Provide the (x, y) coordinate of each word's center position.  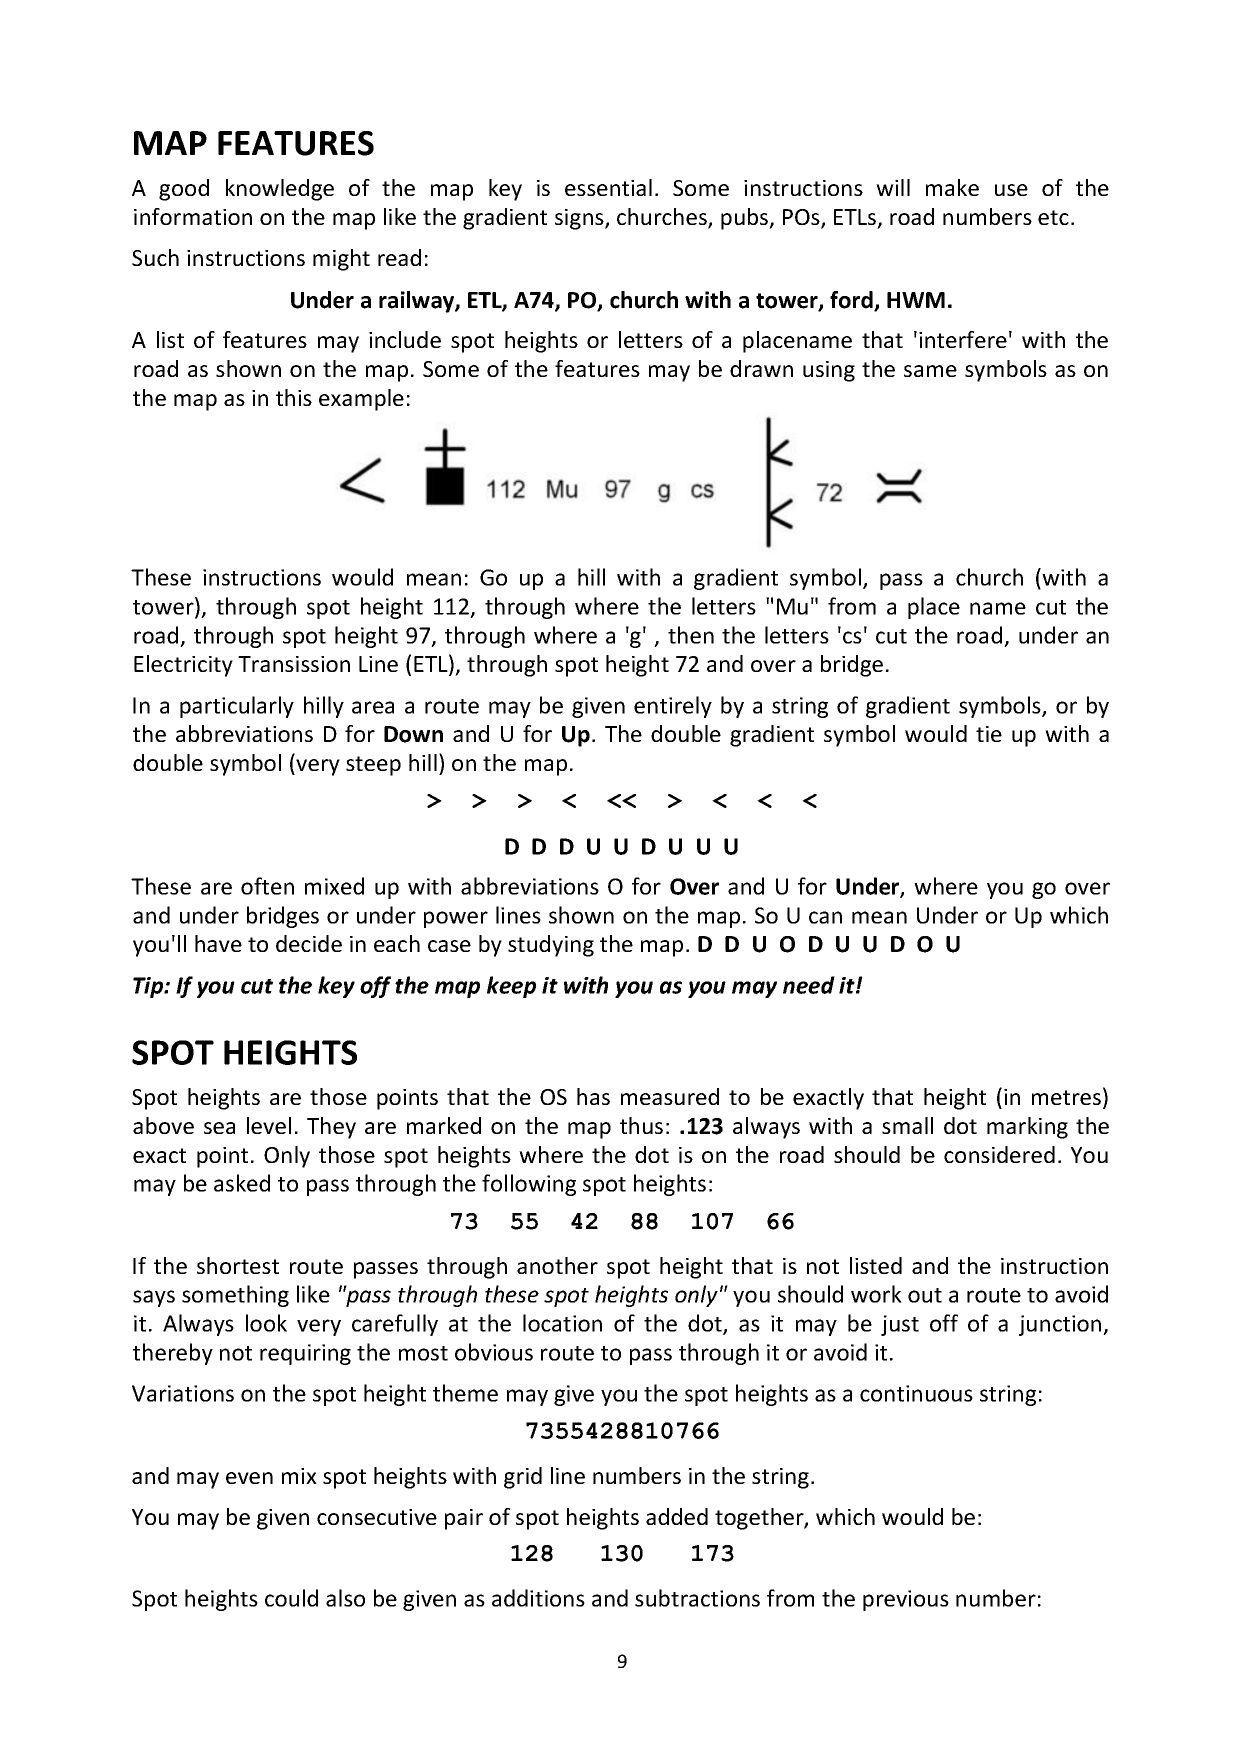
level (269, 1125)
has (593, 1096)
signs (580, 219)
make (952, 187)
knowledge (280, 190)
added (677, 1516)
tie (989, 734)
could (291, 1598)
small (907, 1125)
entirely (673, 707)
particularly (237, 707)
